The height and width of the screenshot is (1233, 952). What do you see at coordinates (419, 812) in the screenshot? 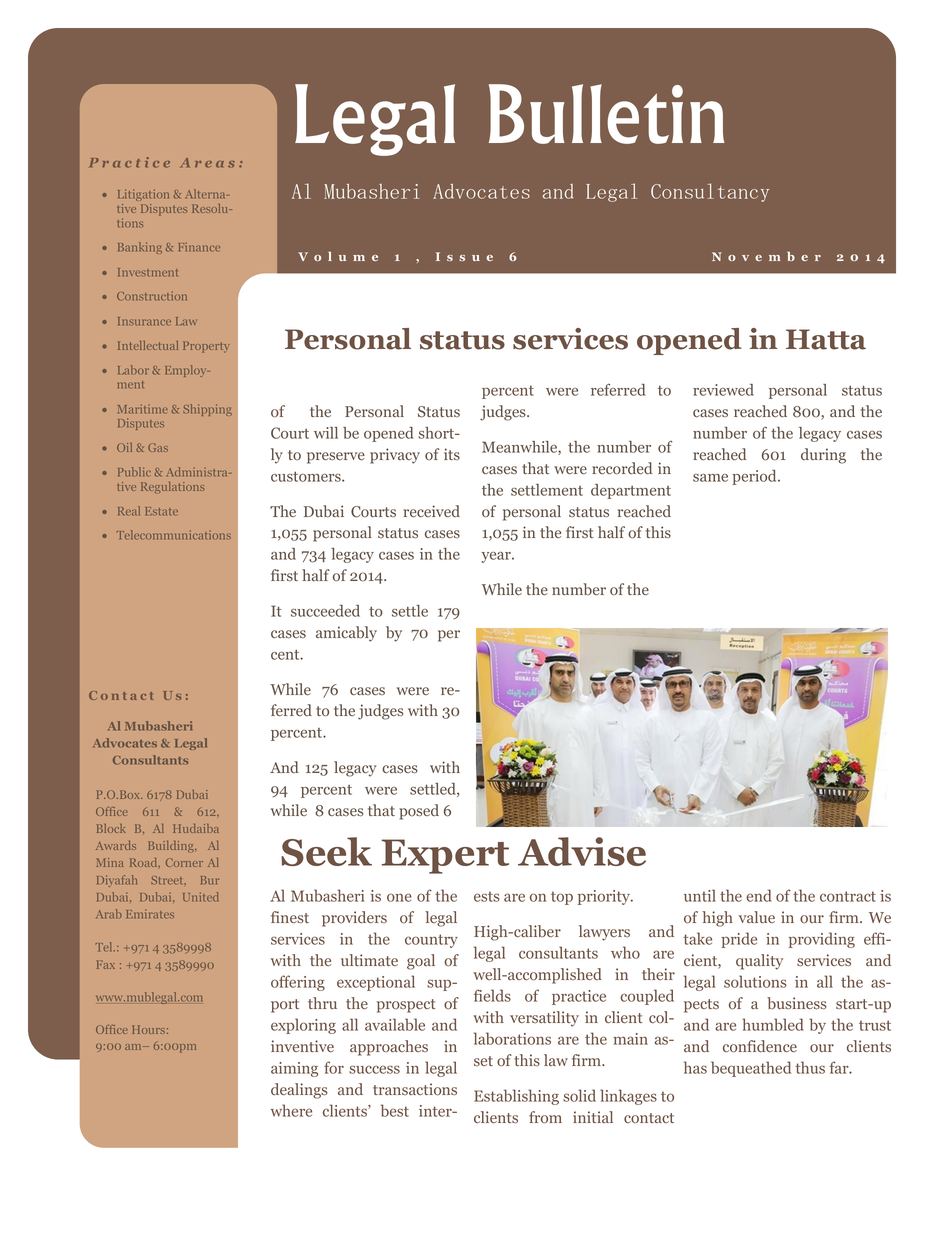
I see `posed` at bounding box center [419, 812].
